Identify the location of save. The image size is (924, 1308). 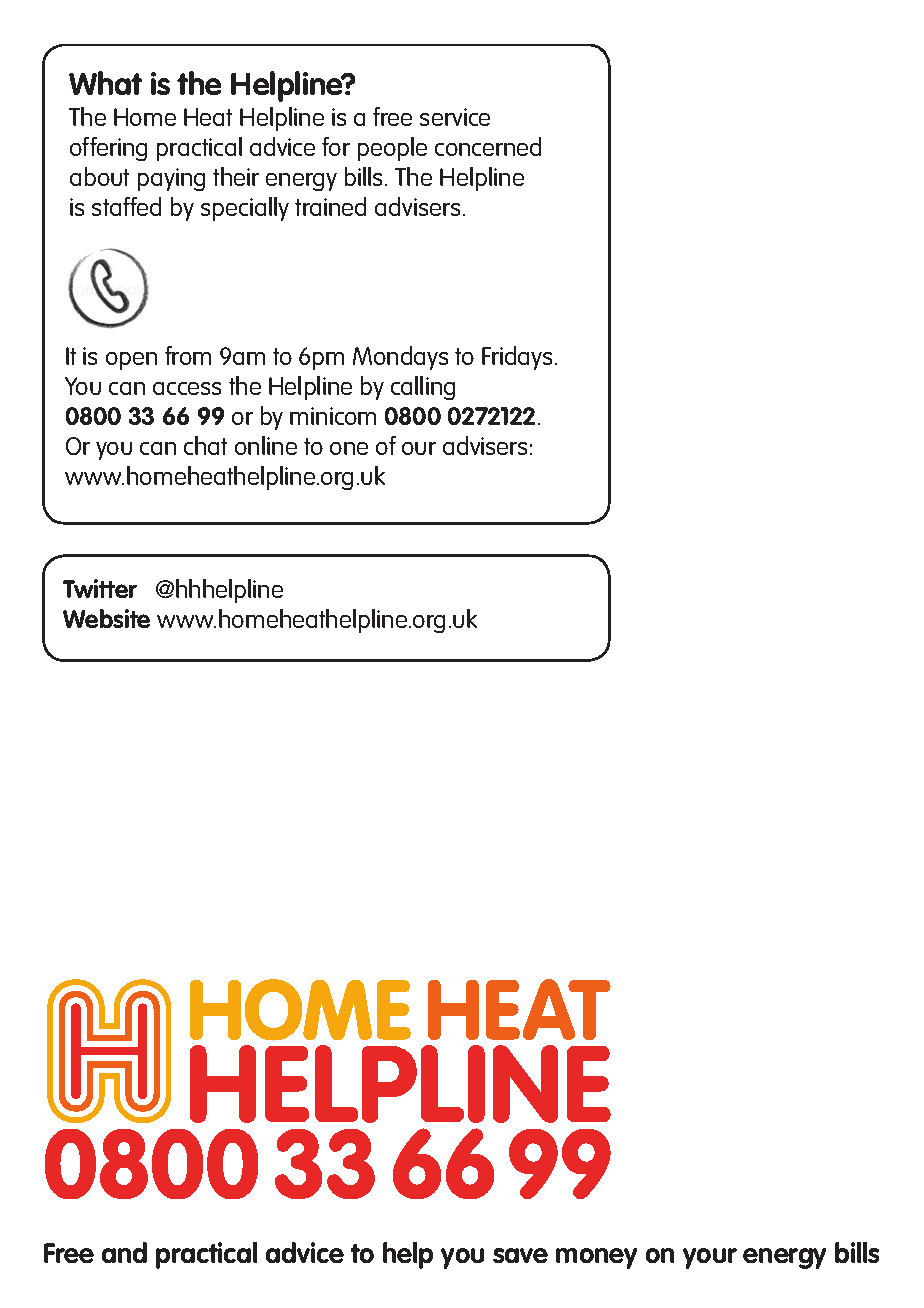
(520, 1255).
